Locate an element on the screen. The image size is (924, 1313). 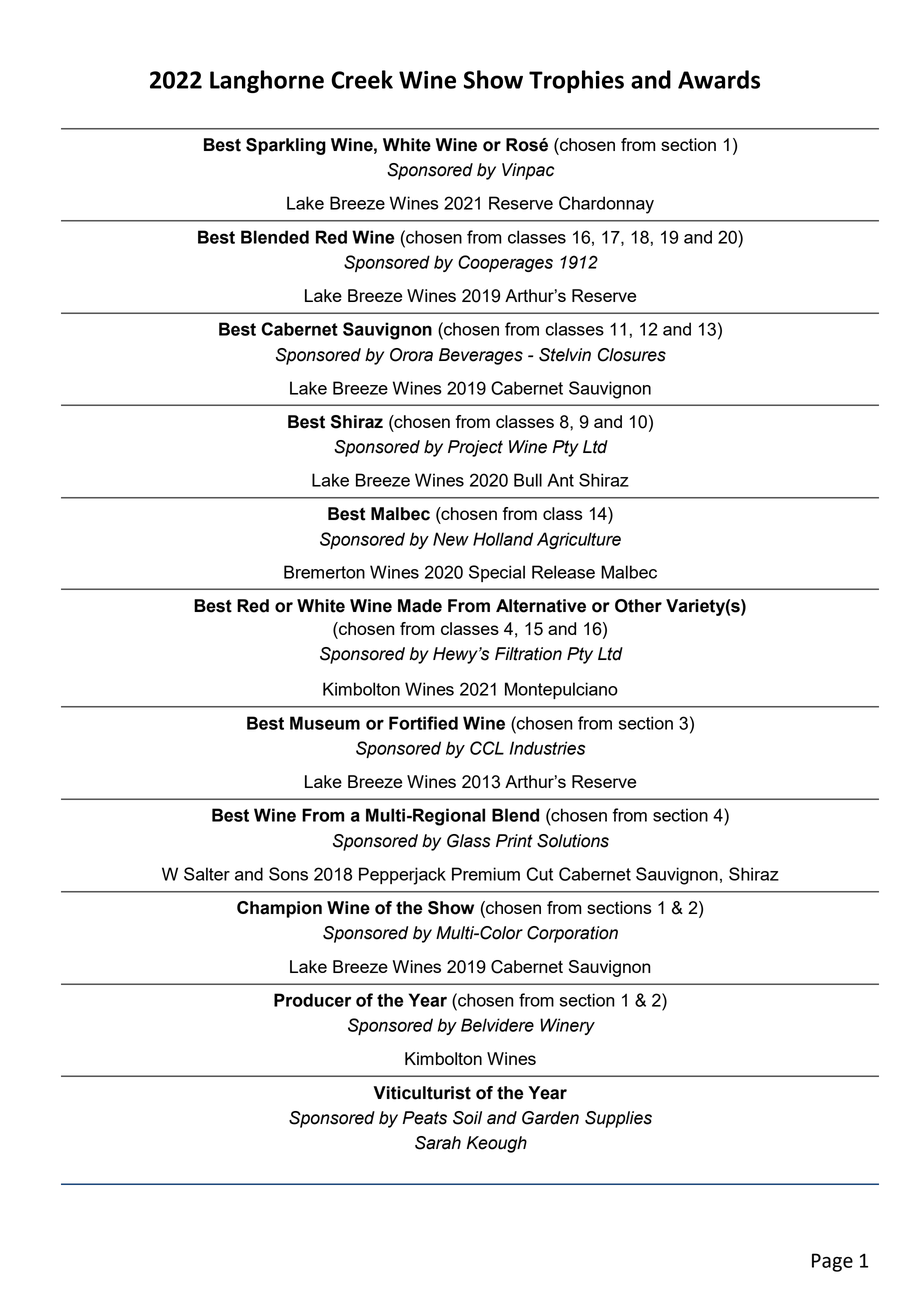
Museum is located at coordinates (325, 723).
